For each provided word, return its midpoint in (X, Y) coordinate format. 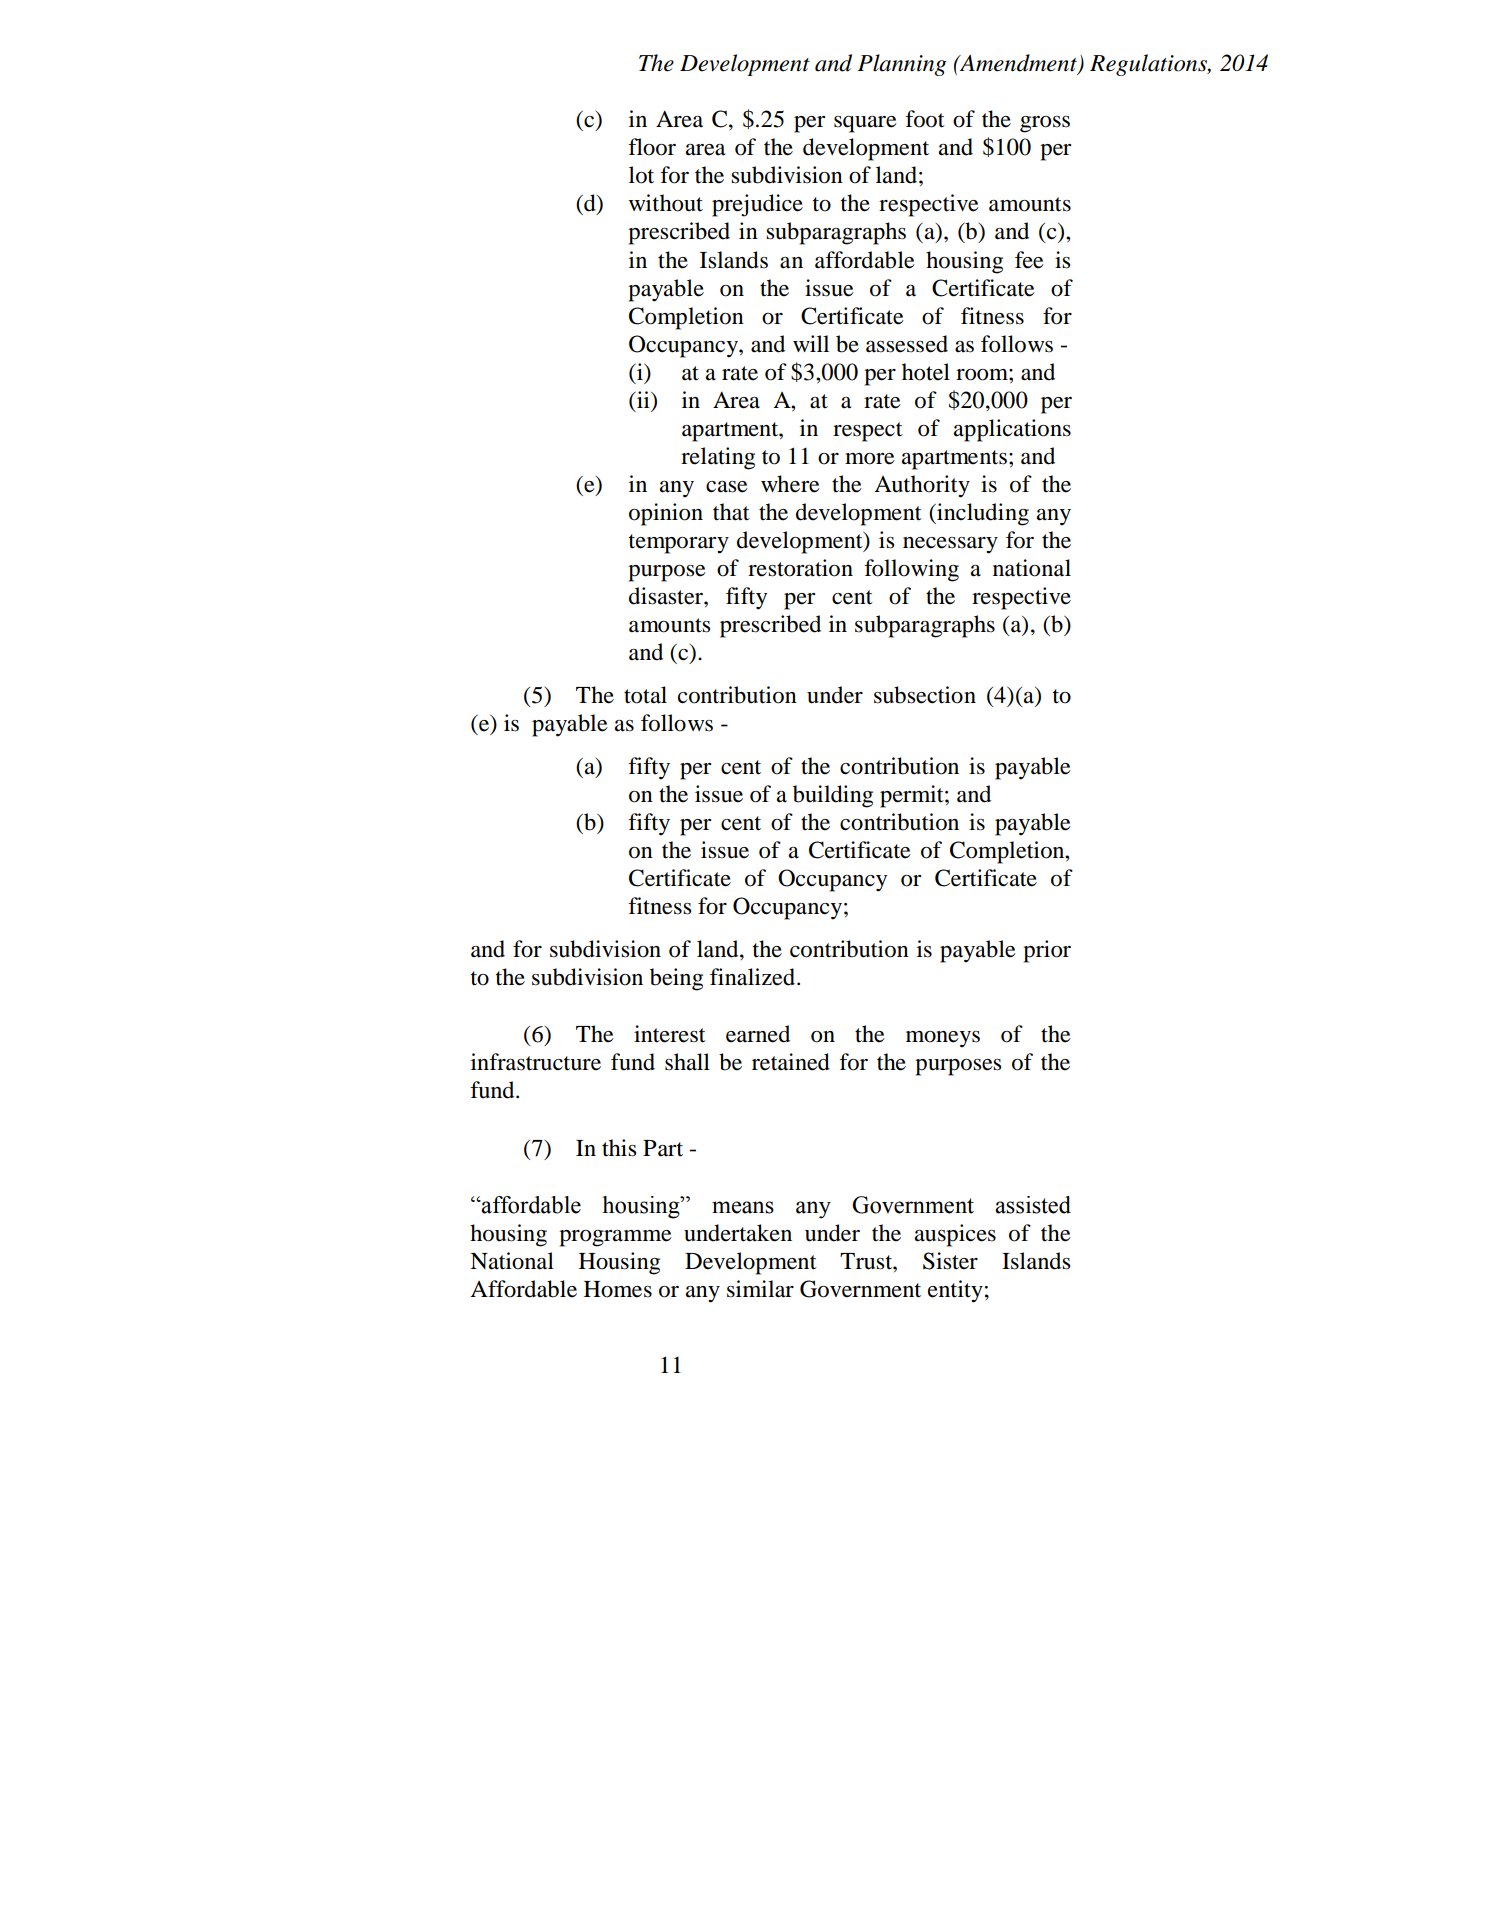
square (865, 124)
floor (652, 147)
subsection (925, 695)
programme (615, 1238)
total (645, 695)
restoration (800, 568)
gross (1045, 124)
